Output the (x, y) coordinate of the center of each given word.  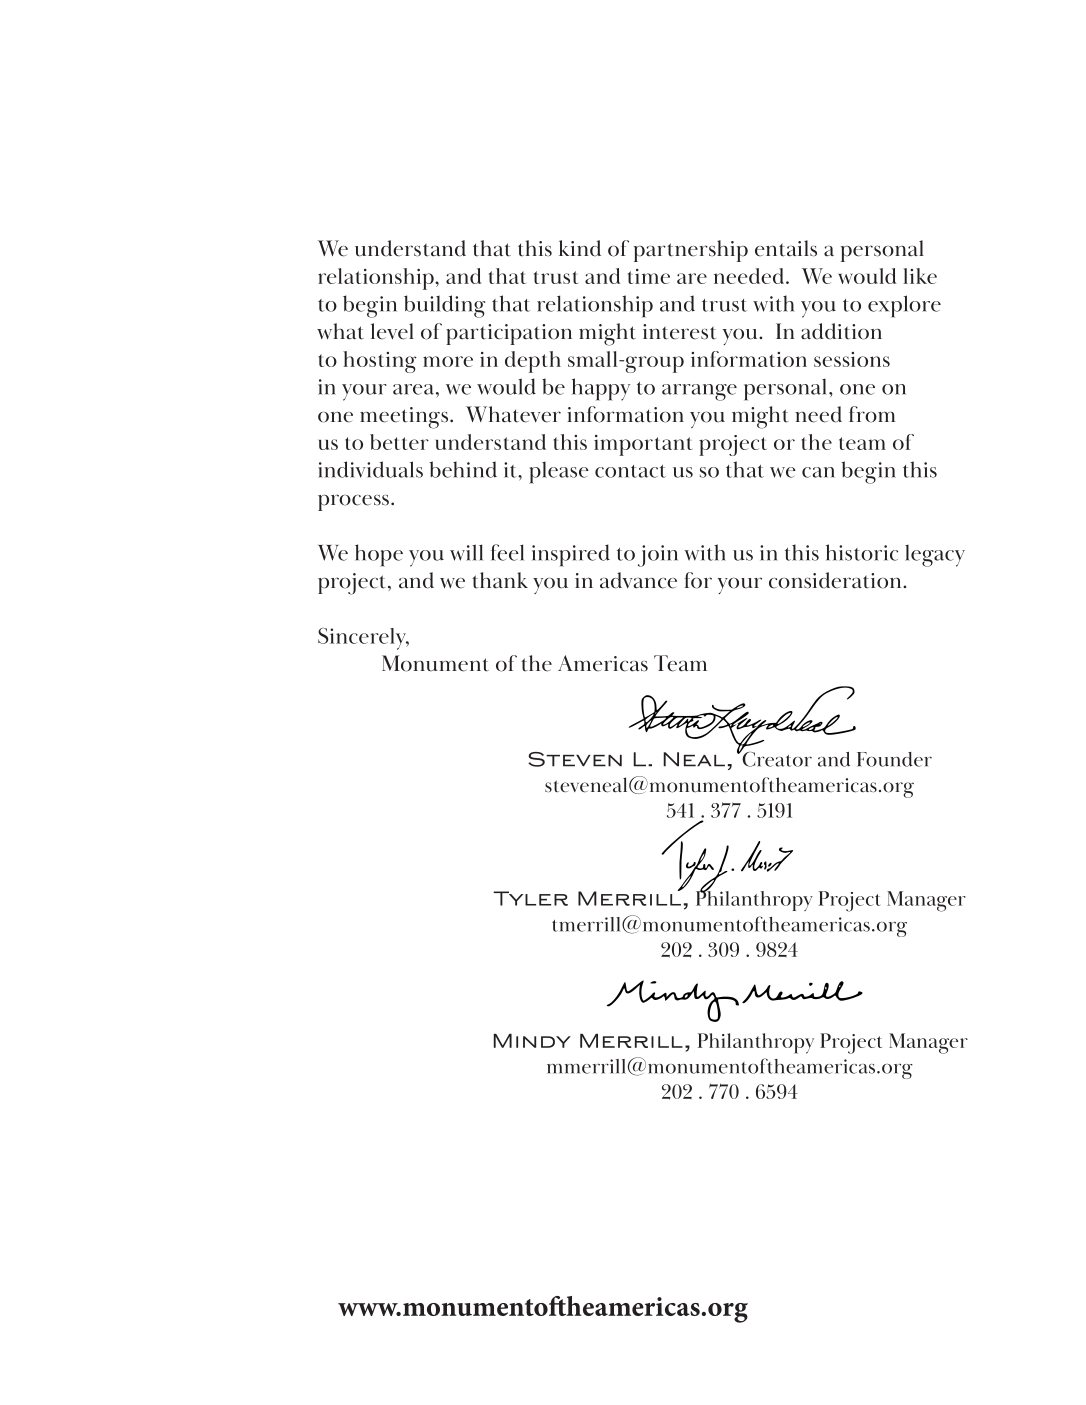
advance (638, 580)
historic (862, 552)
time (649, 276)
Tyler (530, 898)
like (920, 276)
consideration (836, 580)
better (399, 442)
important (643, 445)
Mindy (532, 1041)
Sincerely (363, 639)
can (818, 472)
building (444, 306)
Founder (894, 759)
